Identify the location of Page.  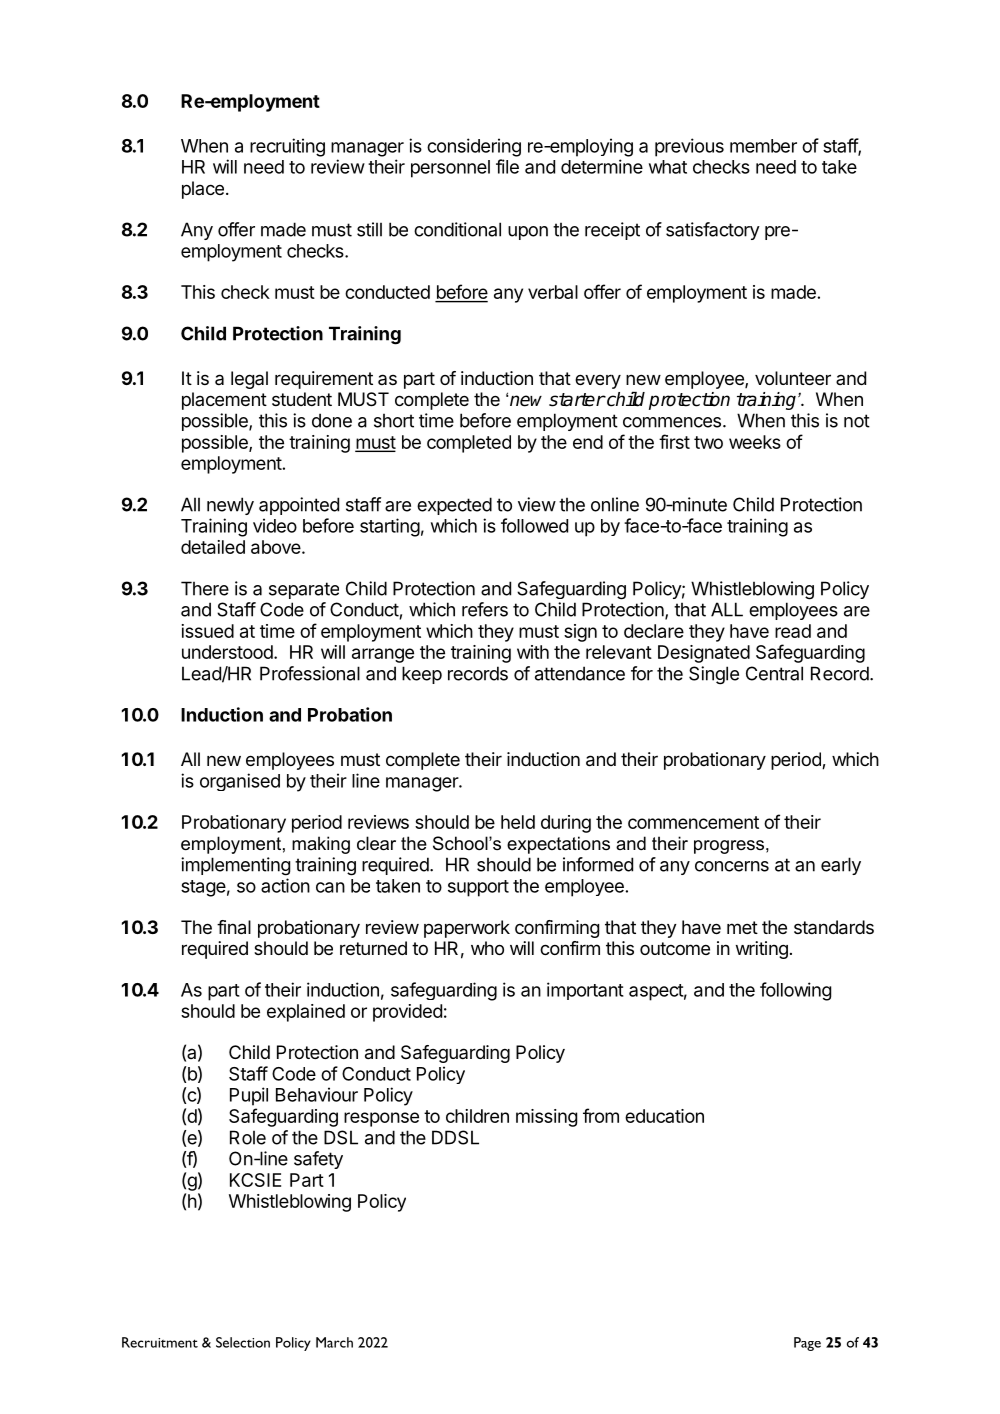
(807, 1344).
